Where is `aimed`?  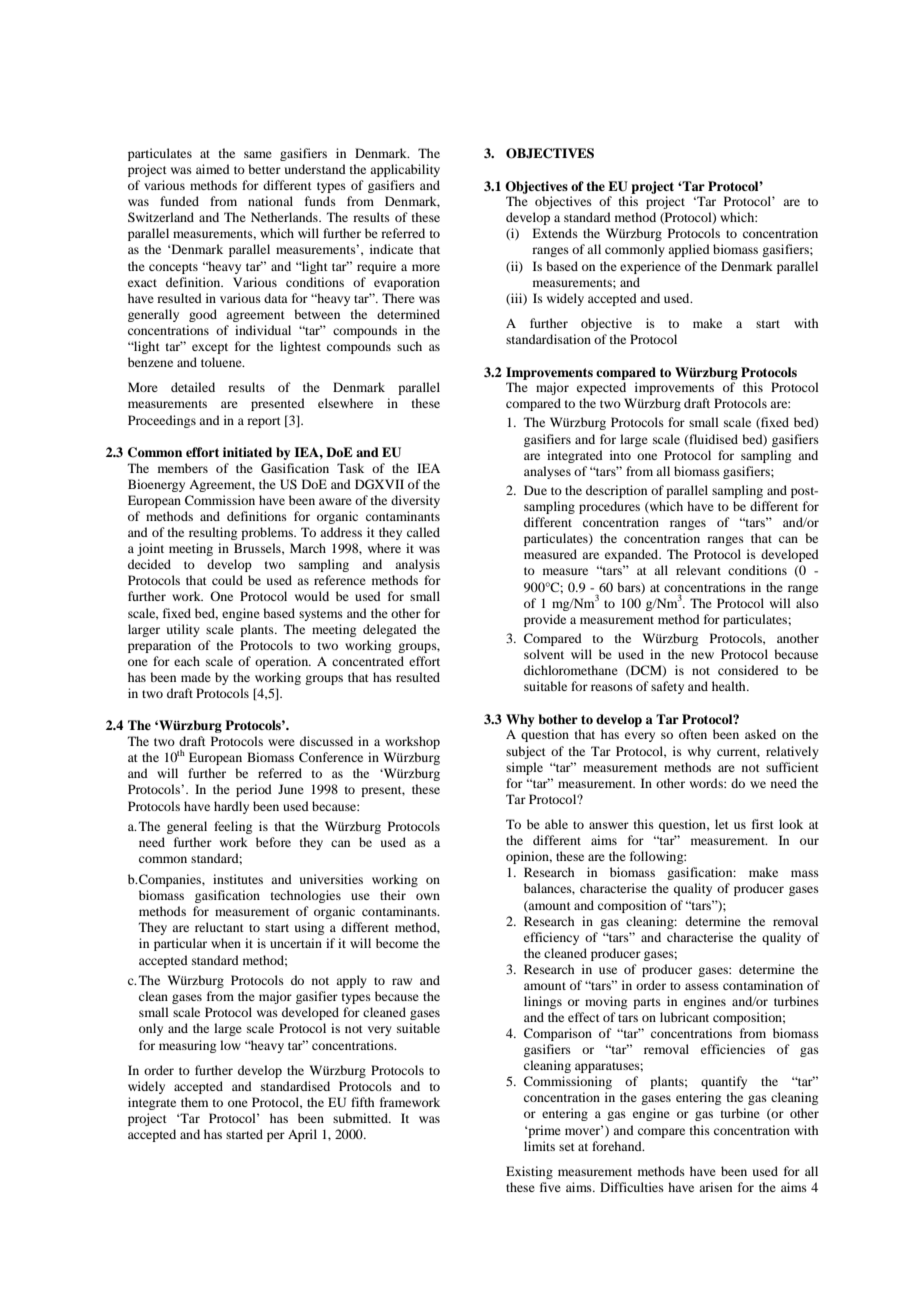 aimed is located at coordinates (213, 169).
